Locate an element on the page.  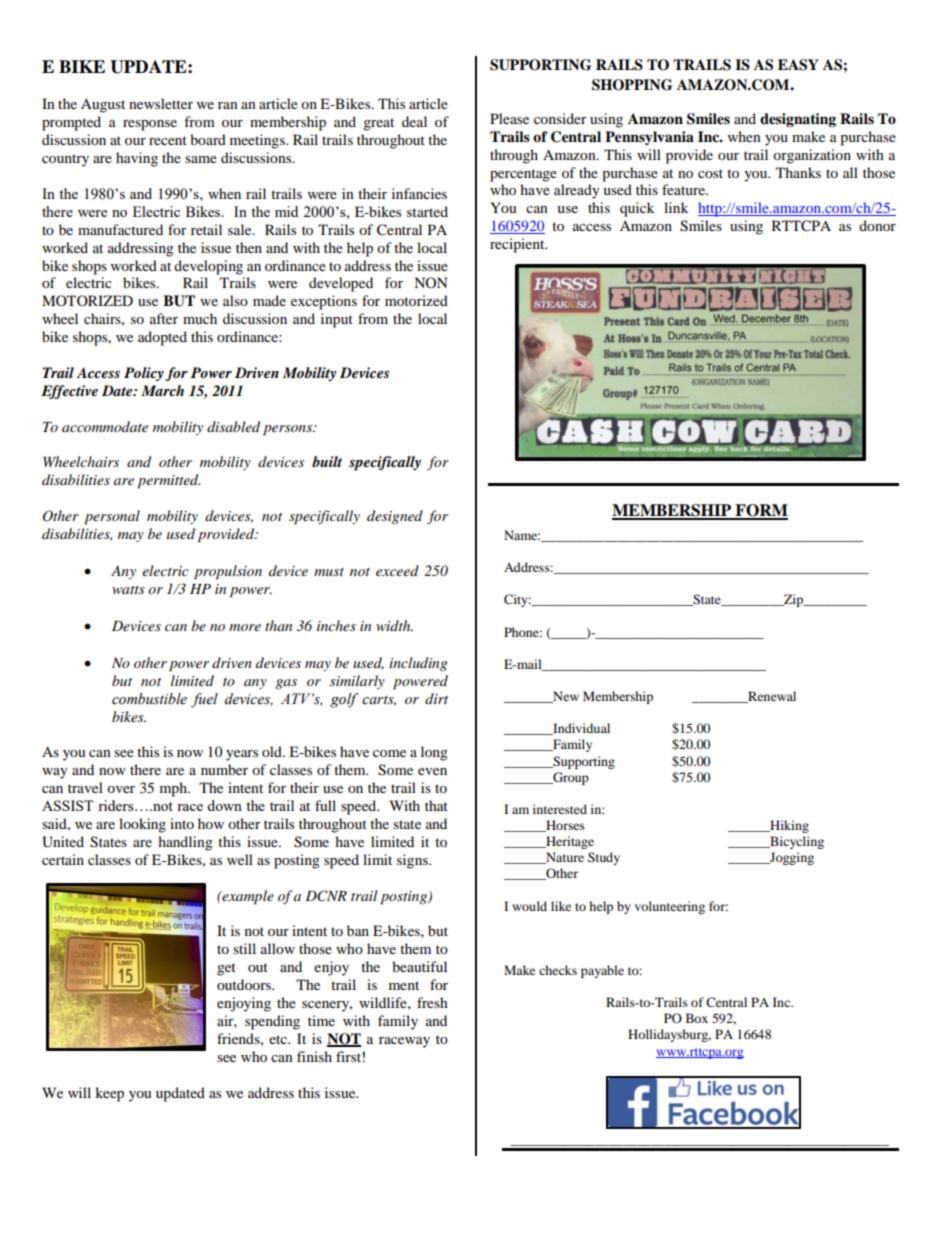
fresh is located at coordinates (432, 1002).
